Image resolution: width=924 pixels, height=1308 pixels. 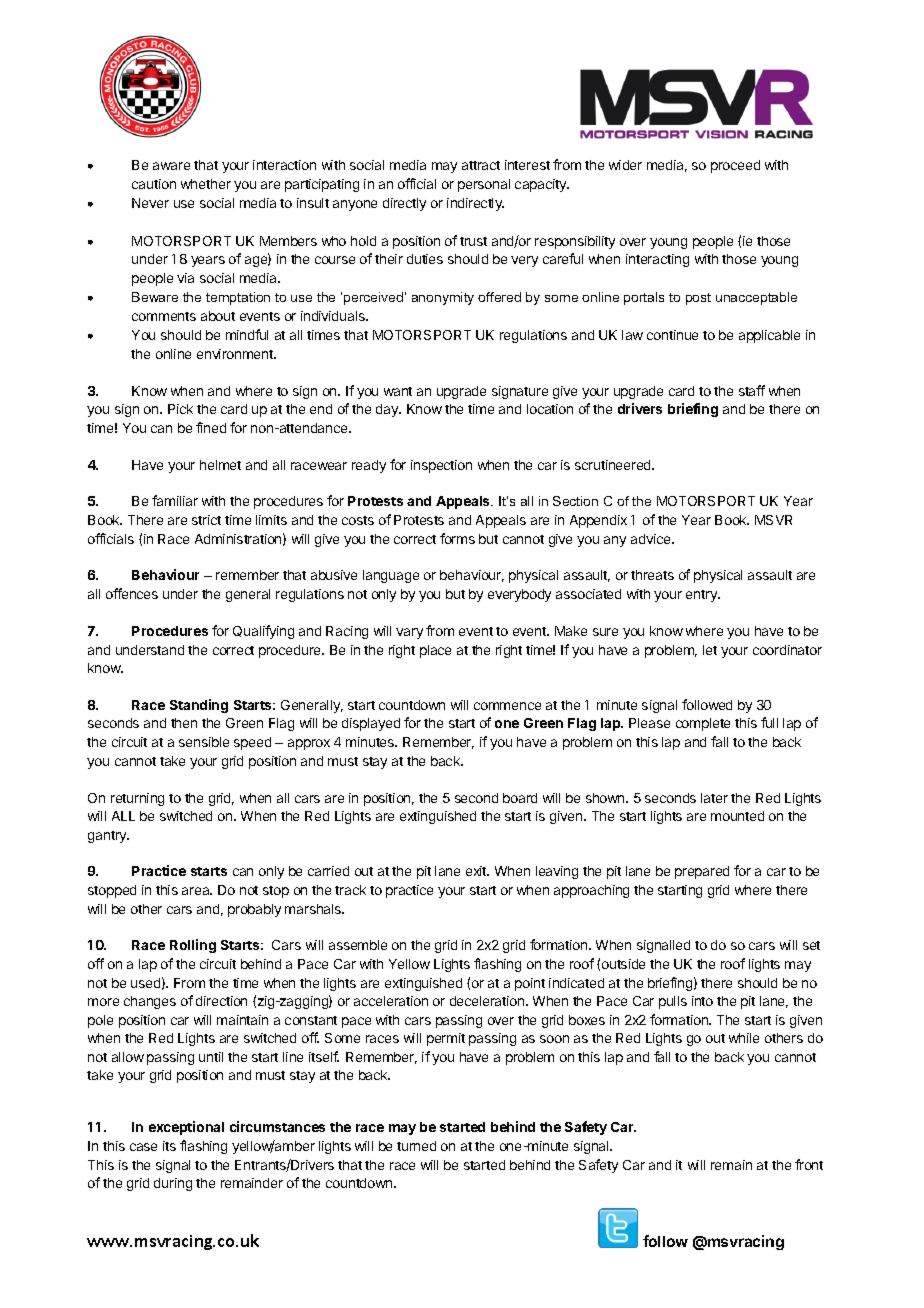 What do you see at coordinates (809, 1164) in the screenshot?
I see `front` at bounding box center [809, 1164].
